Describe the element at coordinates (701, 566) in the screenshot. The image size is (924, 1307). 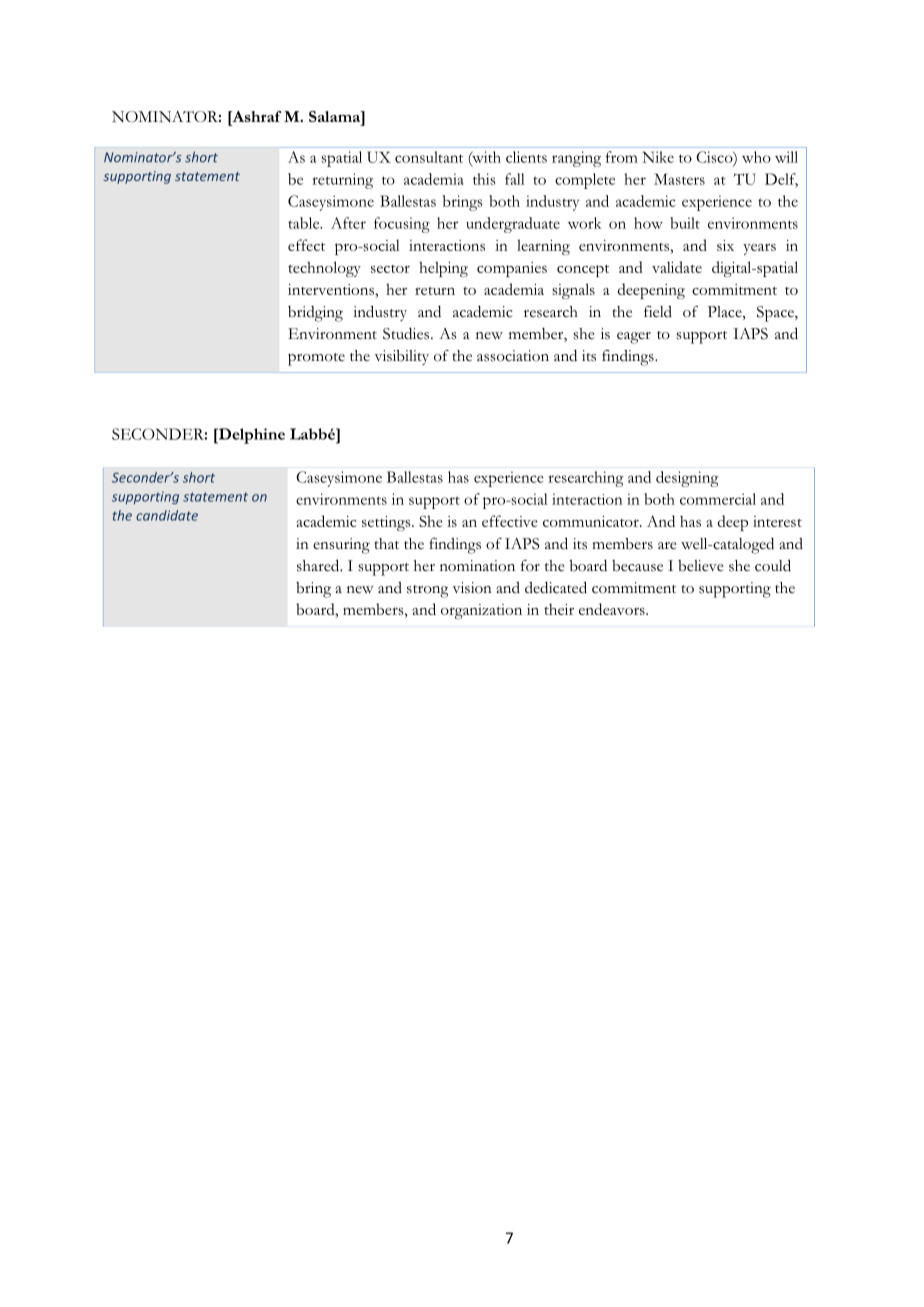
I see `believe` at that location.
